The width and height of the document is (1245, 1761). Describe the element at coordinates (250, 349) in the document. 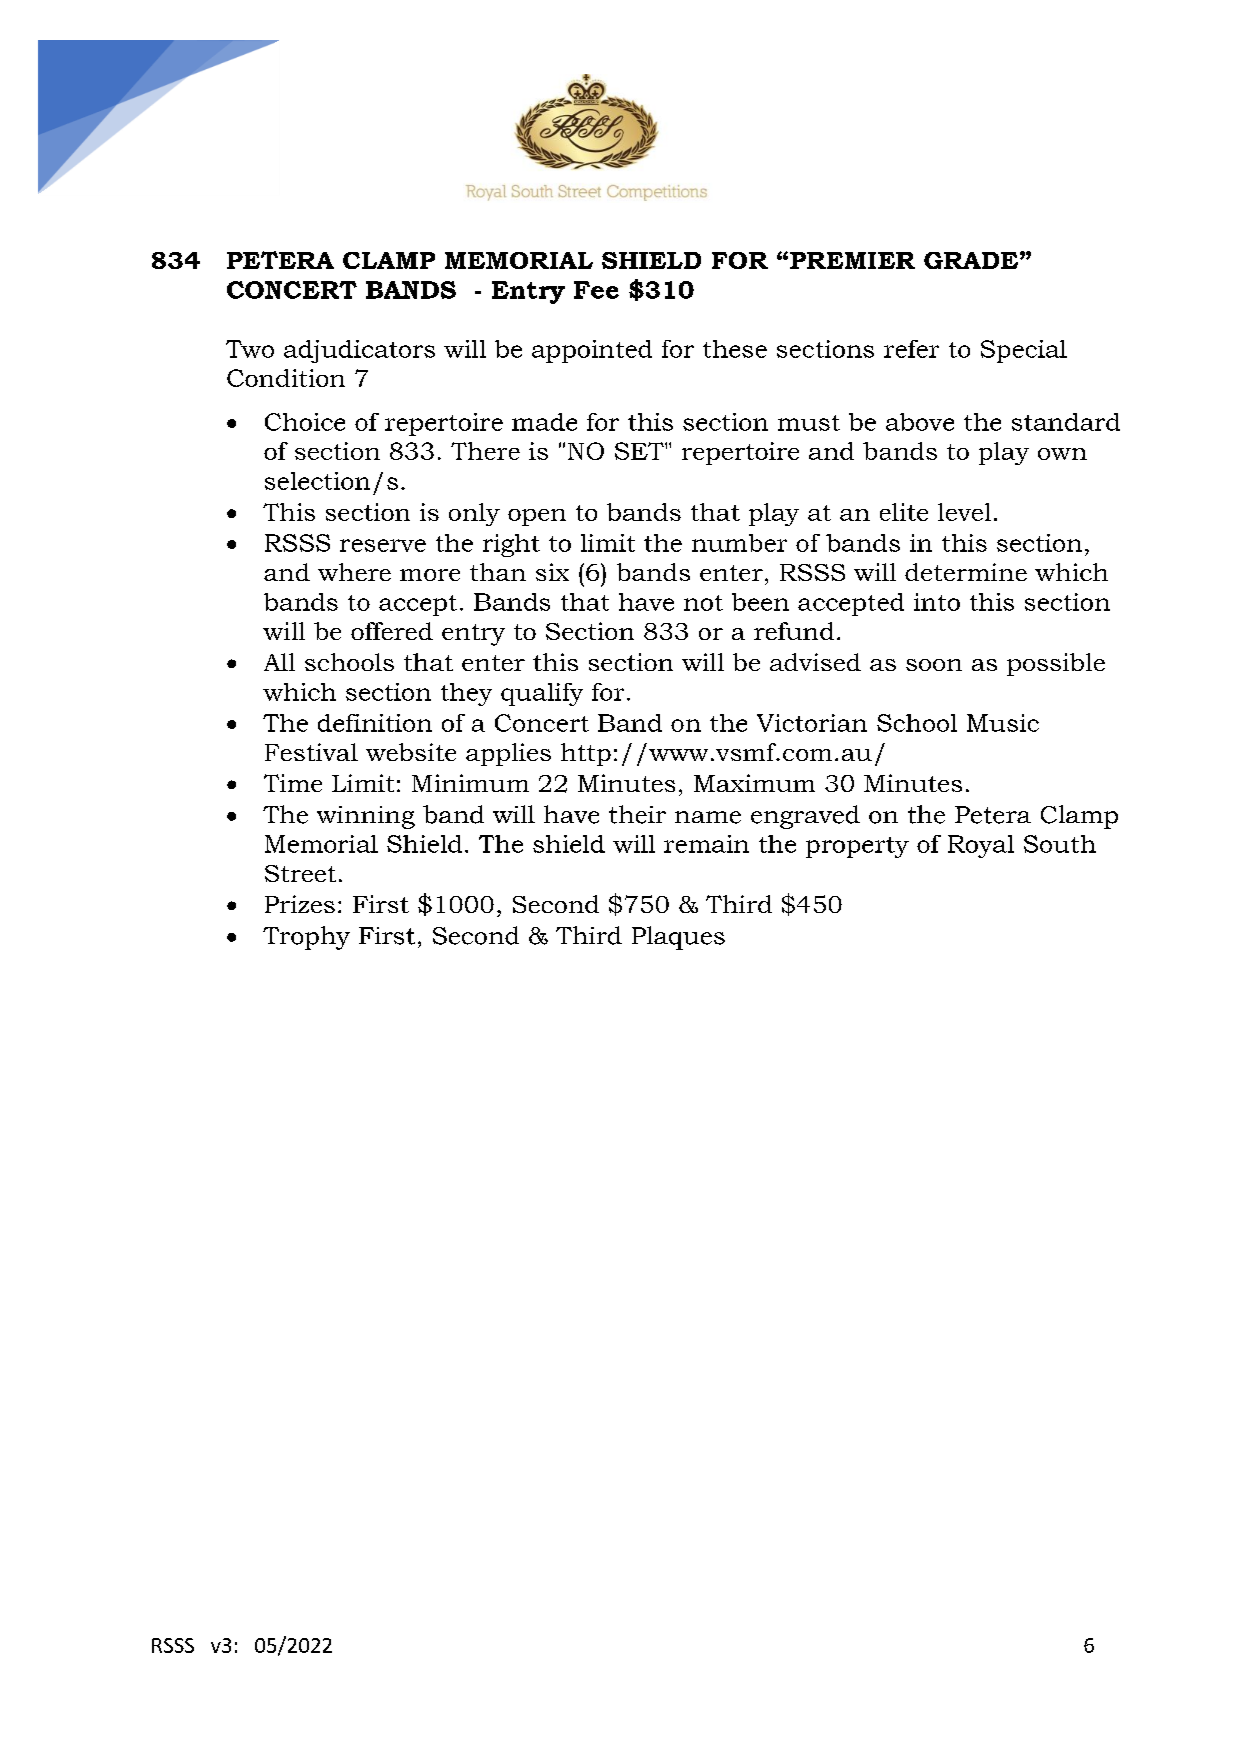

I see `Two` at that location.
